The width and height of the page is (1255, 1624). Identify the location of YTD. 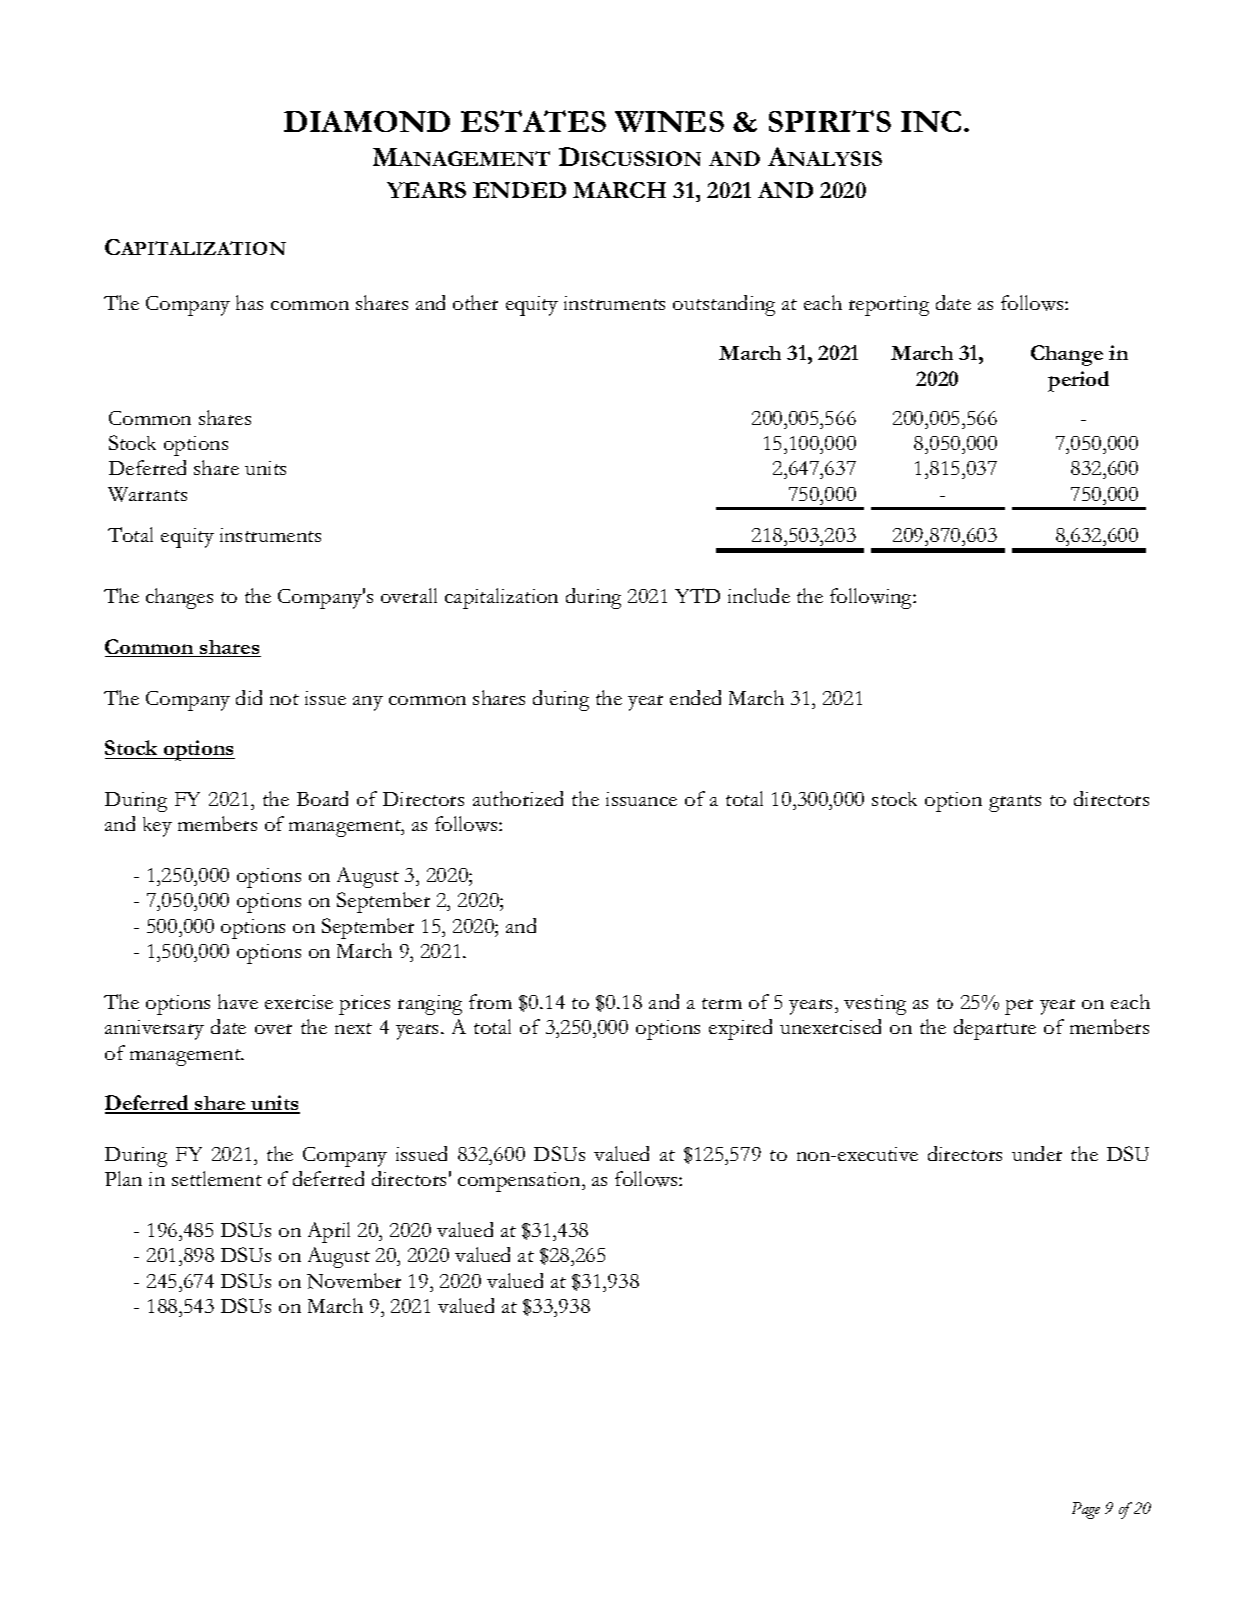
(697, 595).
